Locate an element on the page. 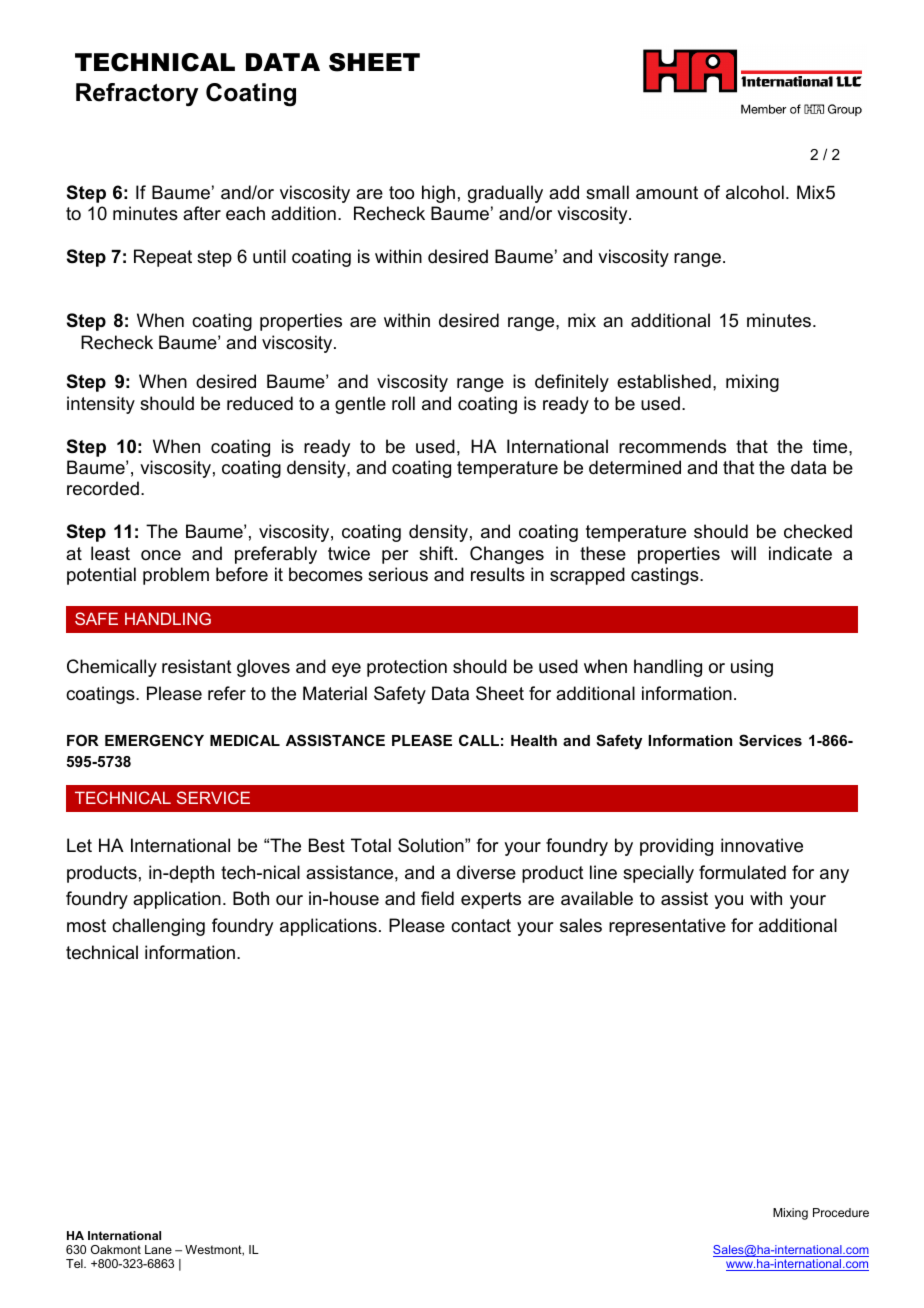  established is located at coordinates (664, 381).
